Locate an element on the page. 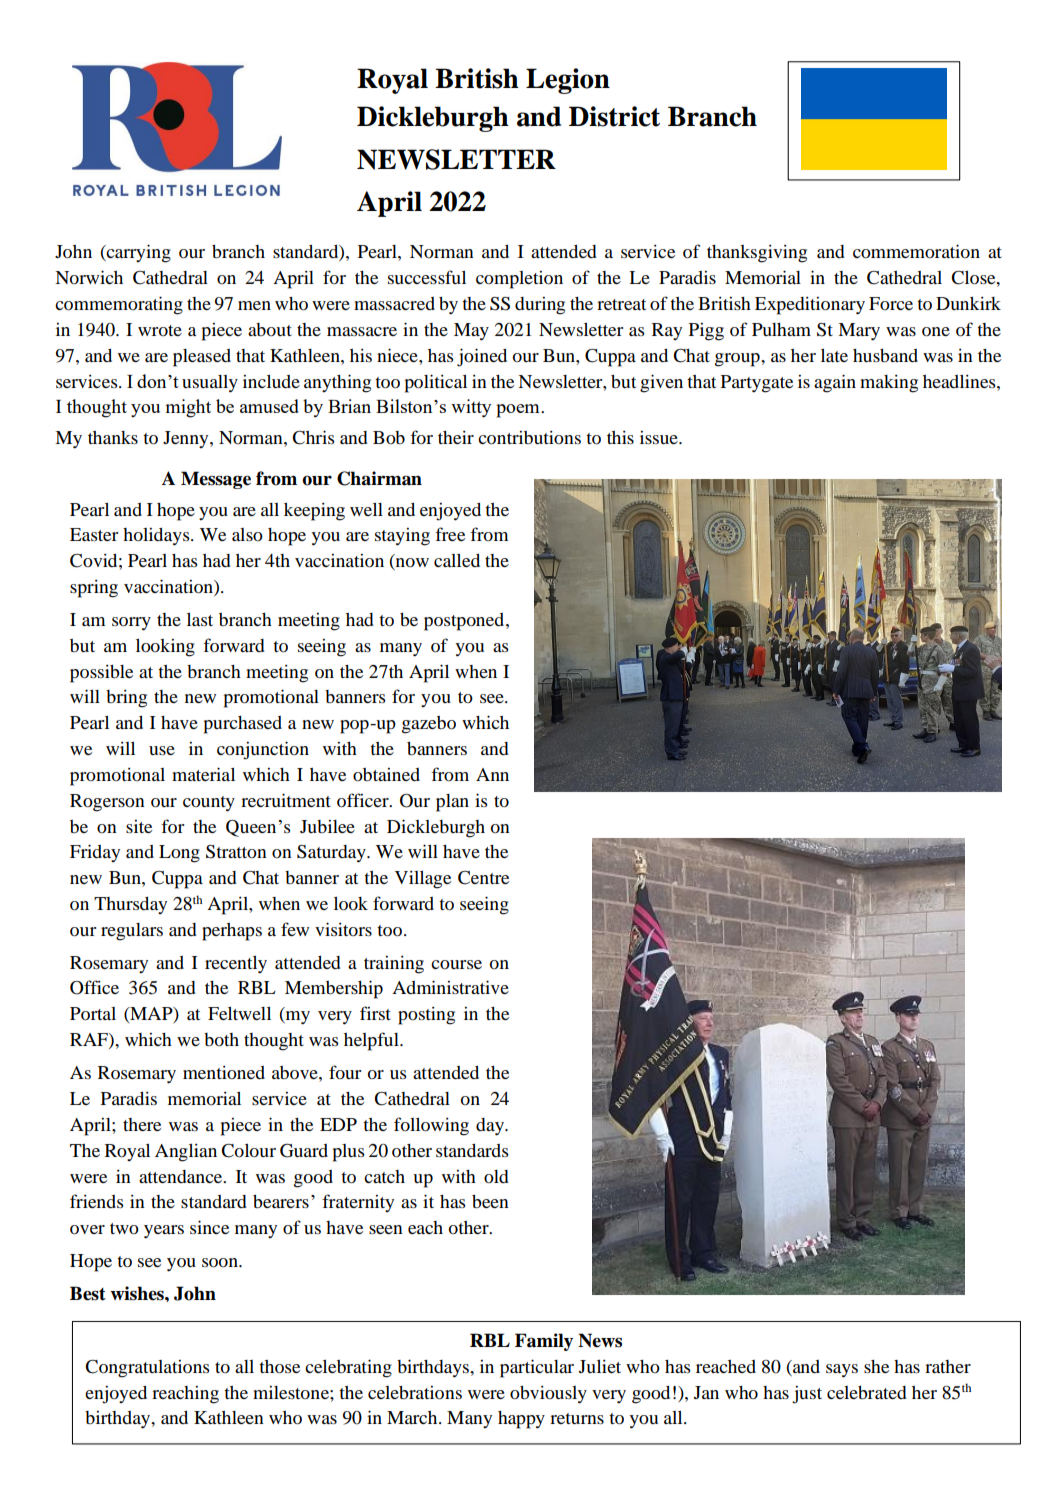 The image size is (1057, 1494). called is located at coordinates (457, 560).
